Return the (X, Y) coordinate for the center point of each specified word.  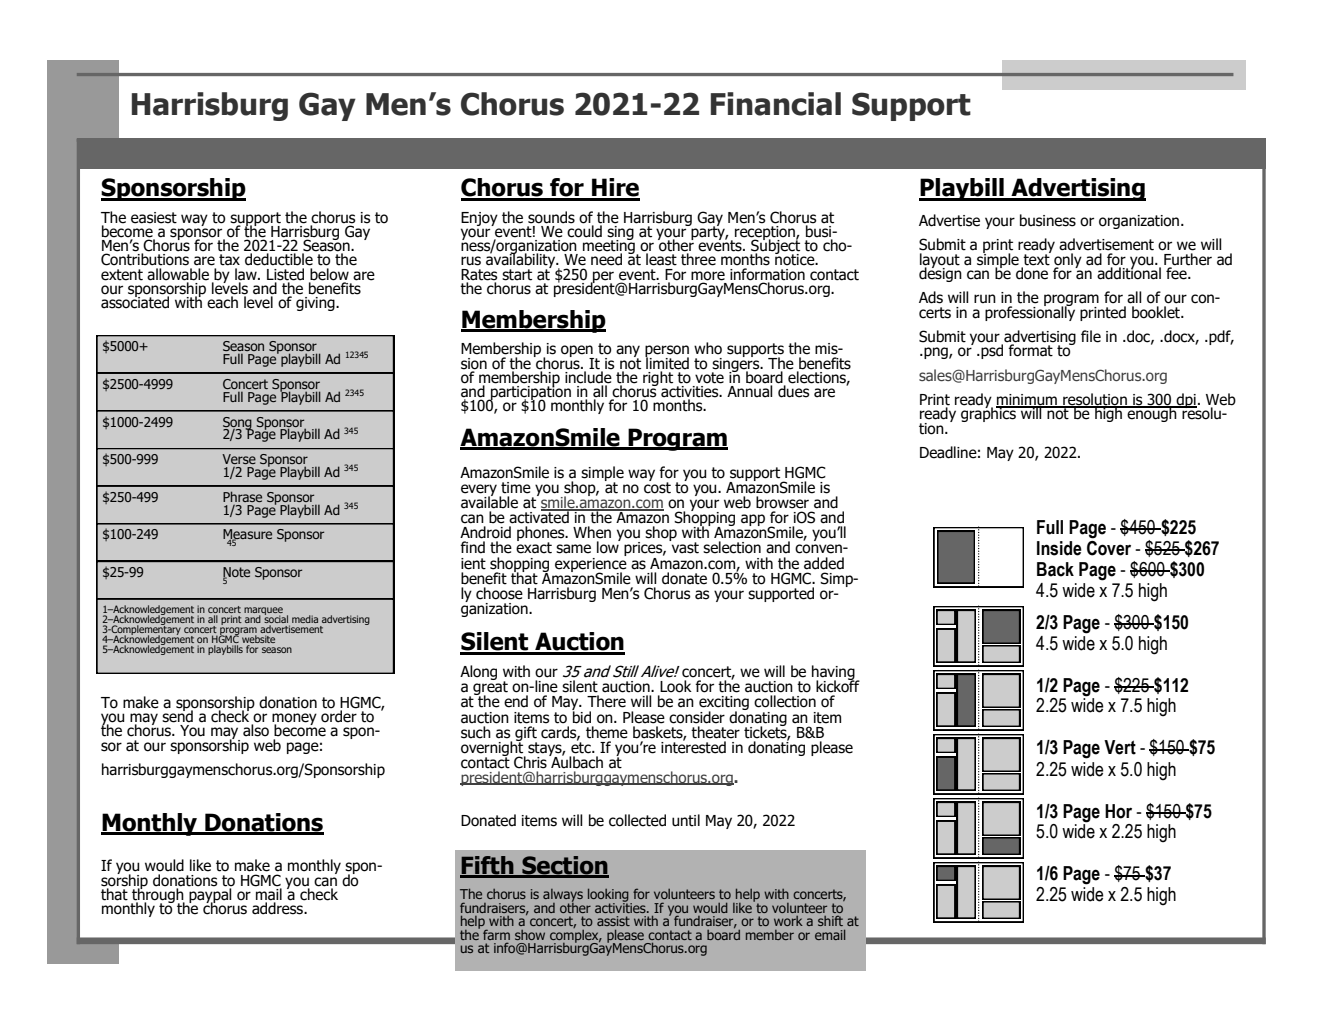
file (1091, 336)
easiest (154, 218)
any (628, 352)
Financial (776, 104)
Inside (1059, 548)
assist (613, 921)
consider (697, 717)
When (592, 532)
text (1037, 258)
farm (496, 934)
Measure (247, 535)
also (256, 729)
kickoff (838, 685)
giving (316, 304)
